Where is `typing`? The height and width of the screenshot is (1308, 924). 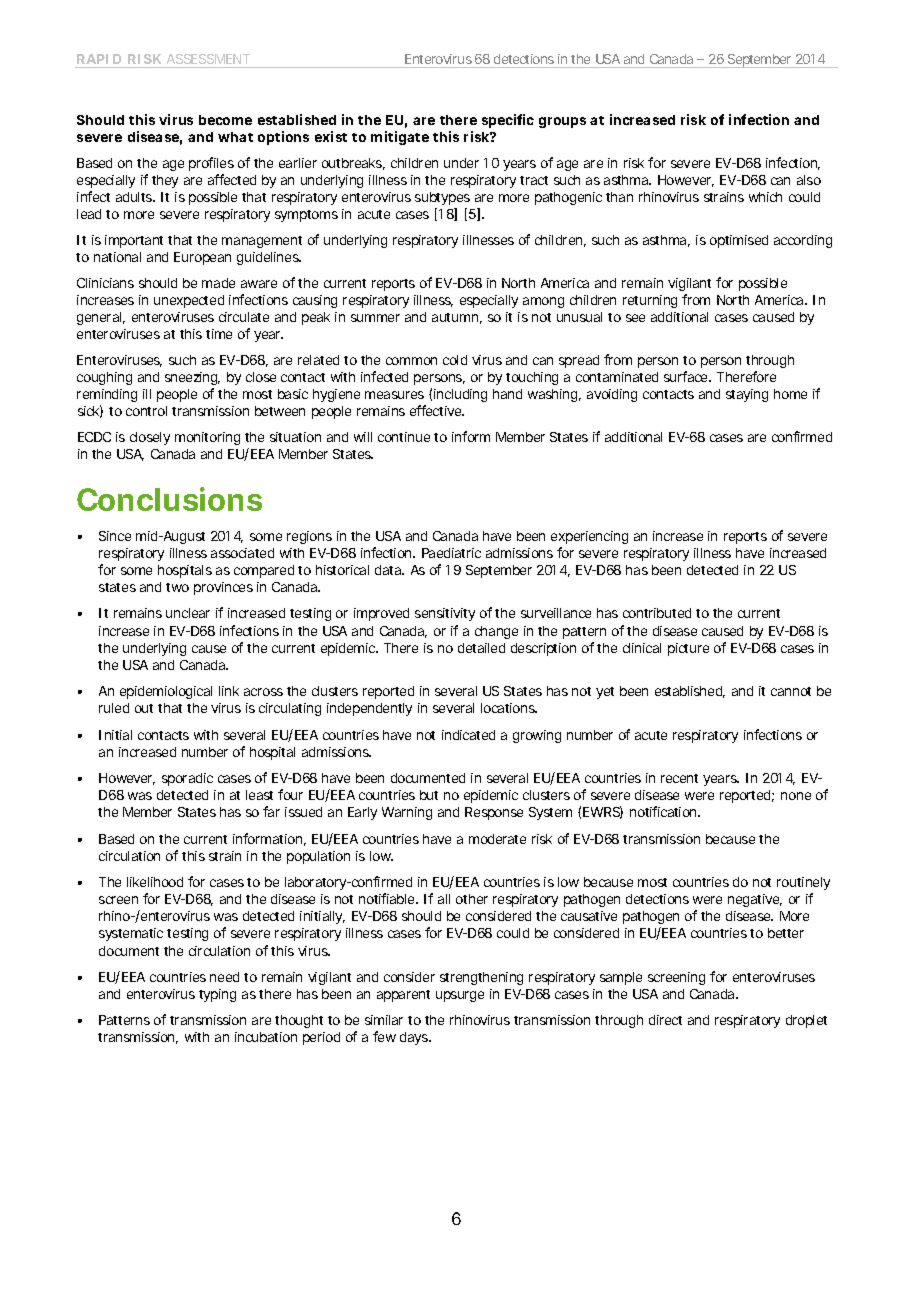 typing is located at coordinates (217, 995).
